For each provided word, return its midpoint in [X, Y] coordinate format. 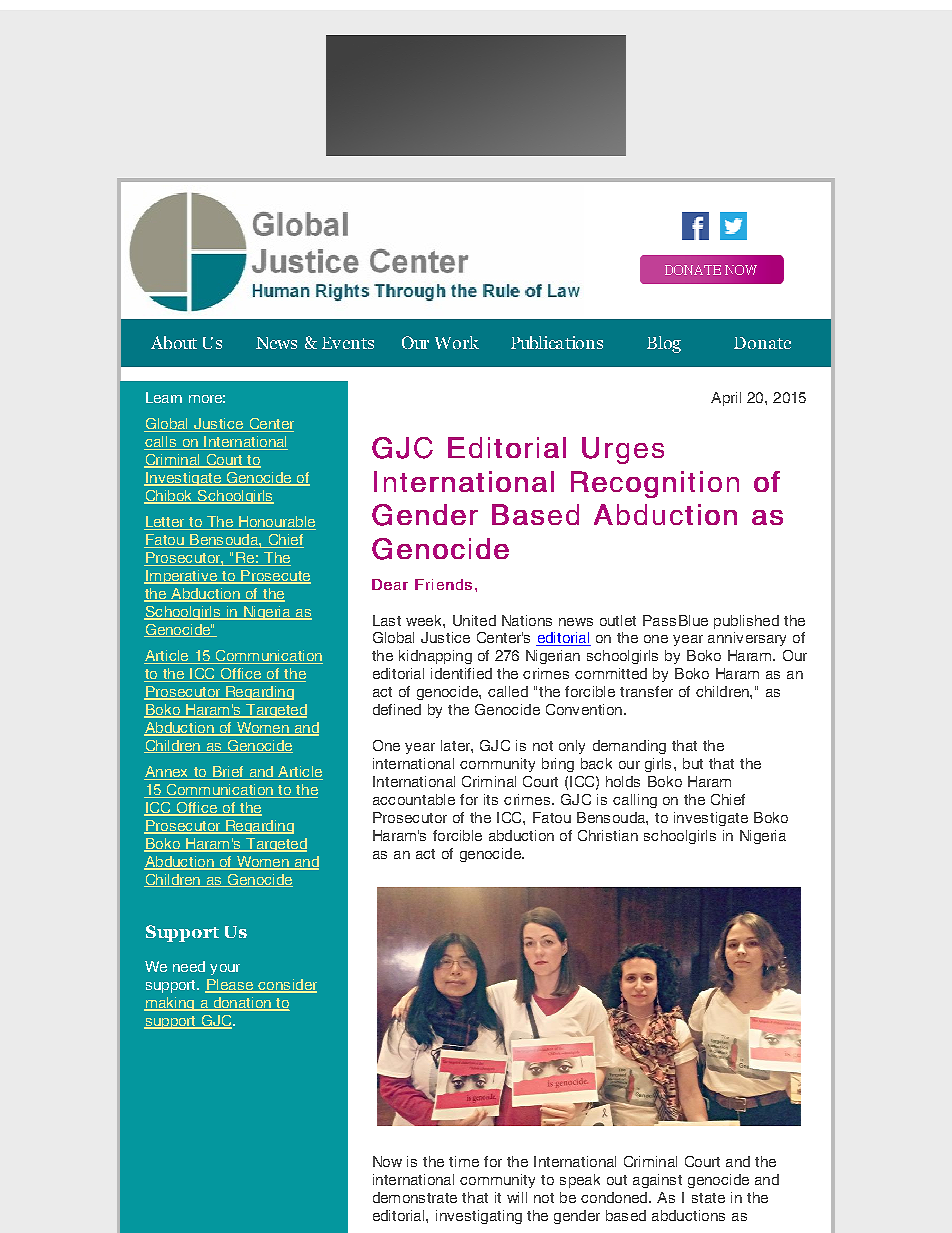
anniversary [747, 639]
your [225, 969]
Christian [608, 835]
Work [457, 342]
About [174, 342]
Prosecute [275, 577]
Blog [664, 344]
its [491, 799]
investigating [479, 1217]
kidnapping [435, 657]
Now [387, 1161]
